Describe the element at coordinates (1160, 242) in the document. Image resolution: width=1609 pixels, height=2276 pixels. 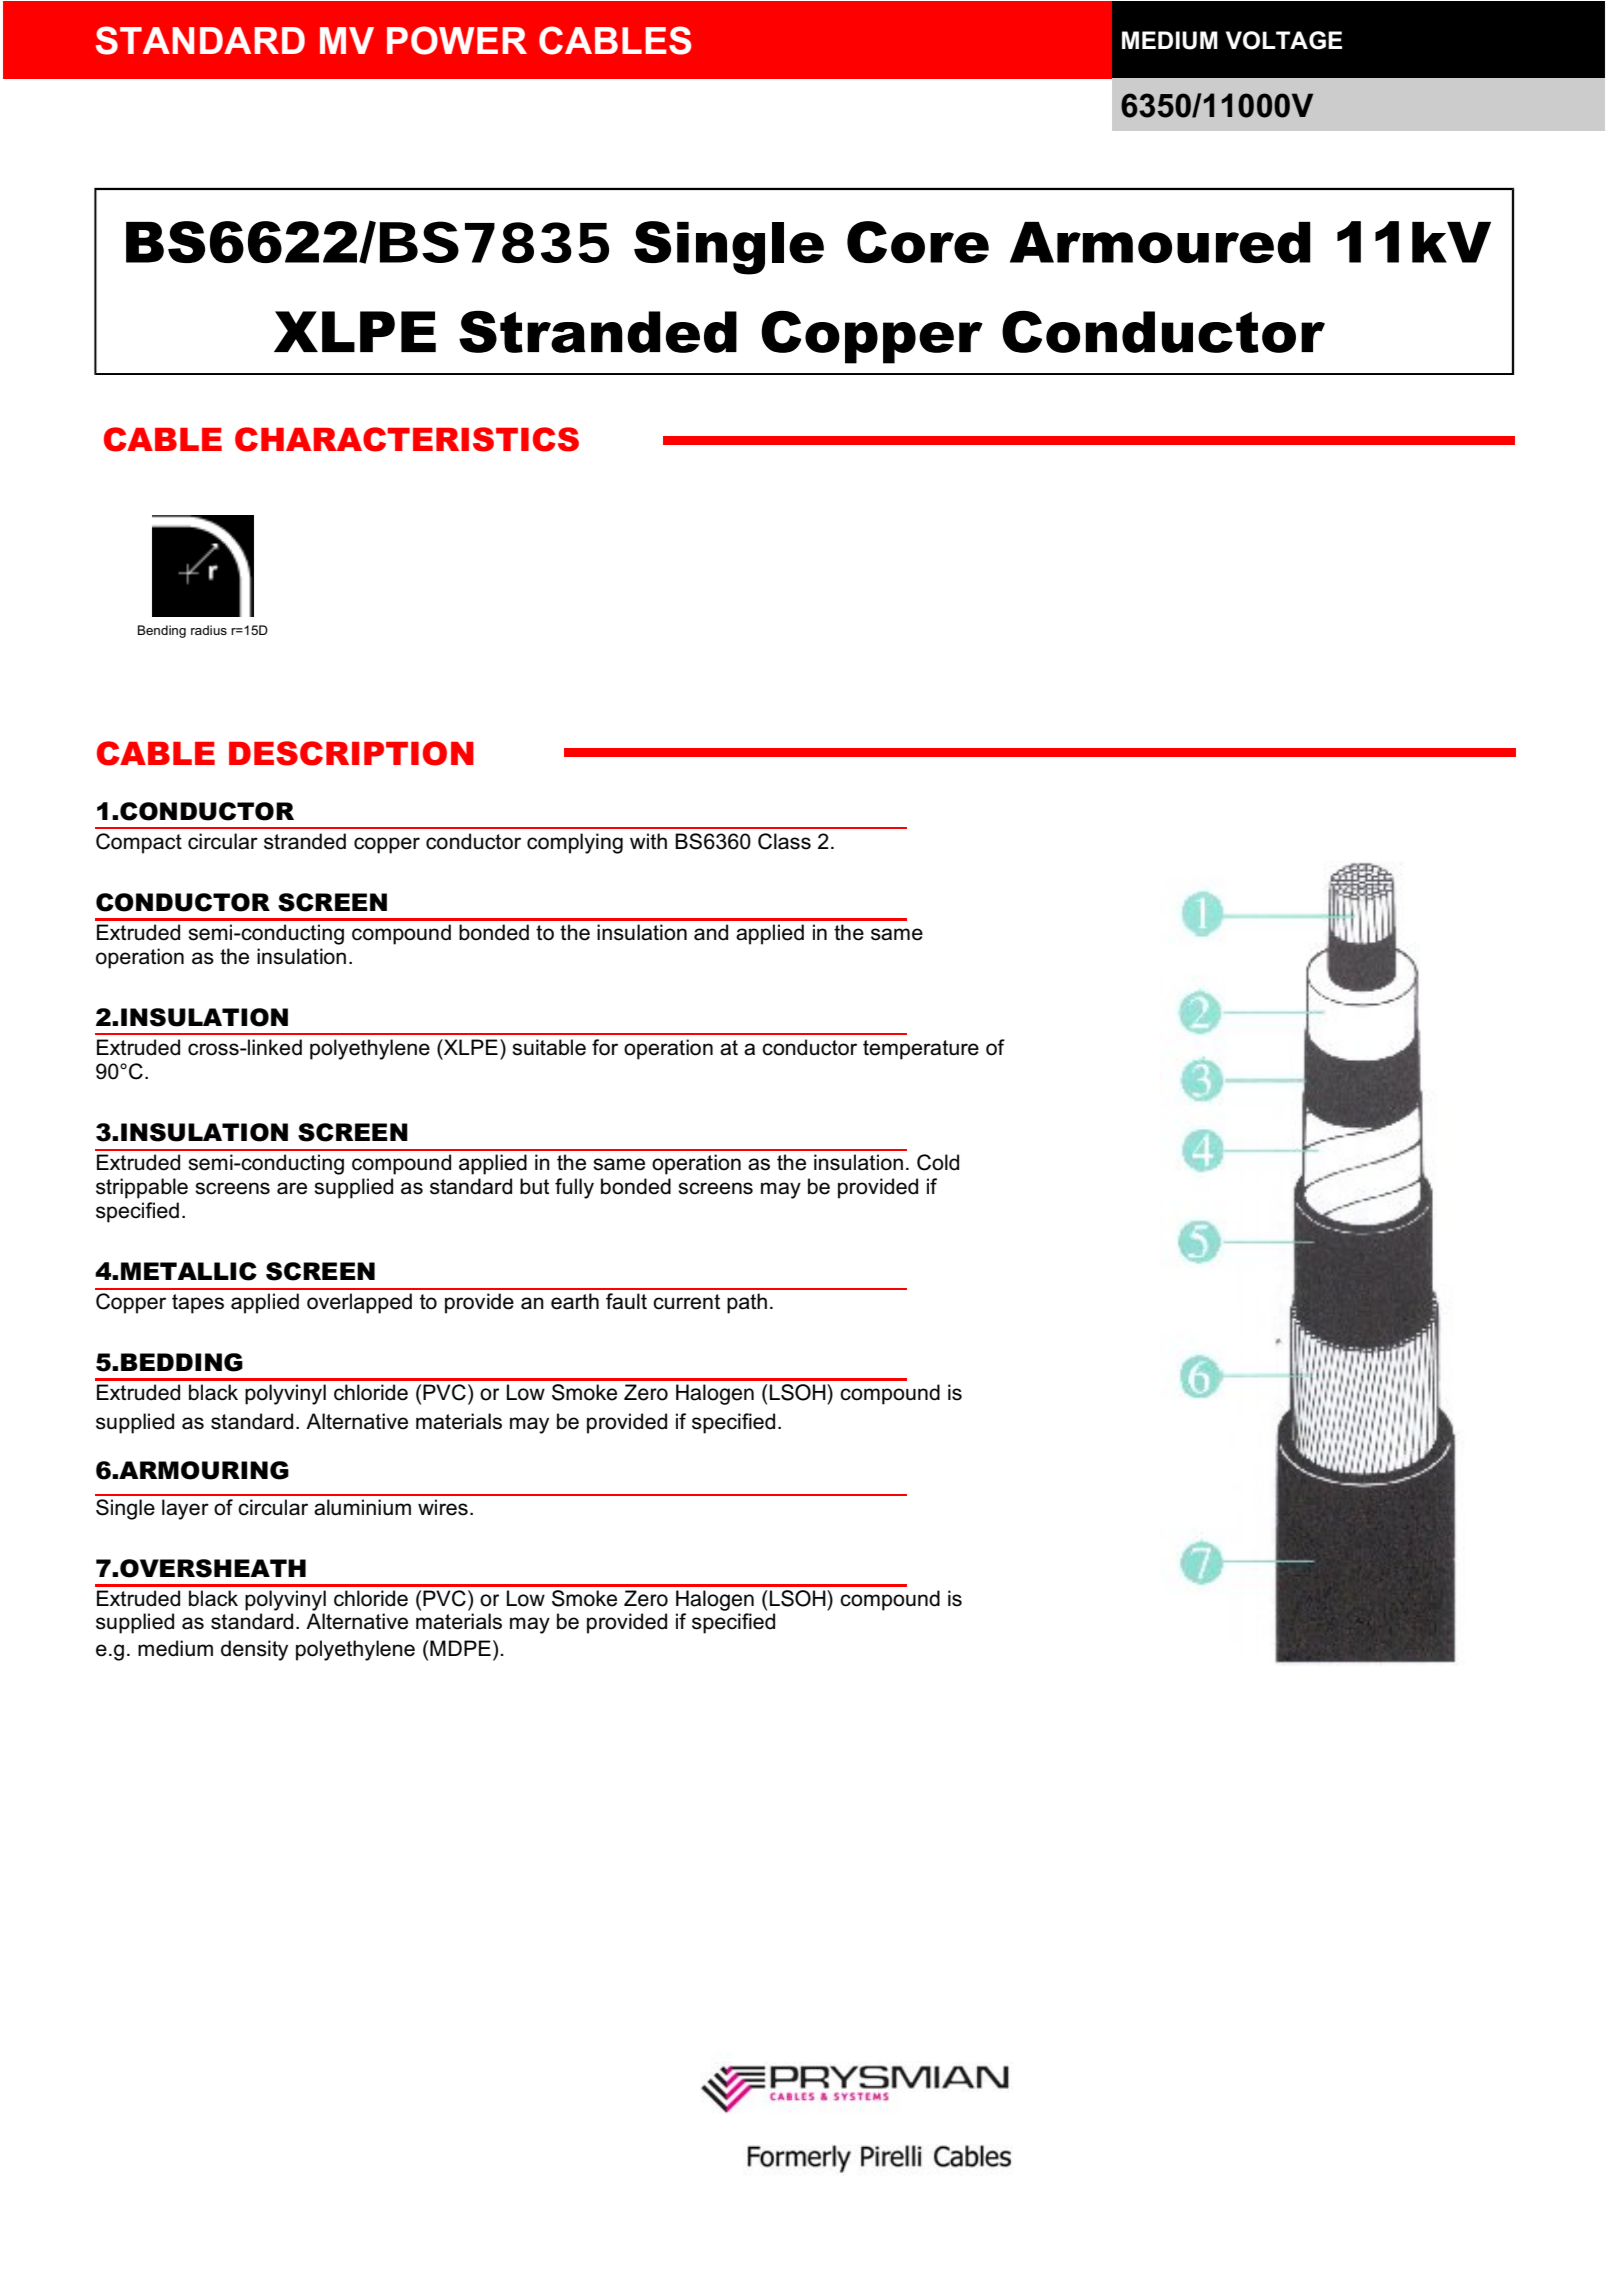
I see `Armoured` at that location.
